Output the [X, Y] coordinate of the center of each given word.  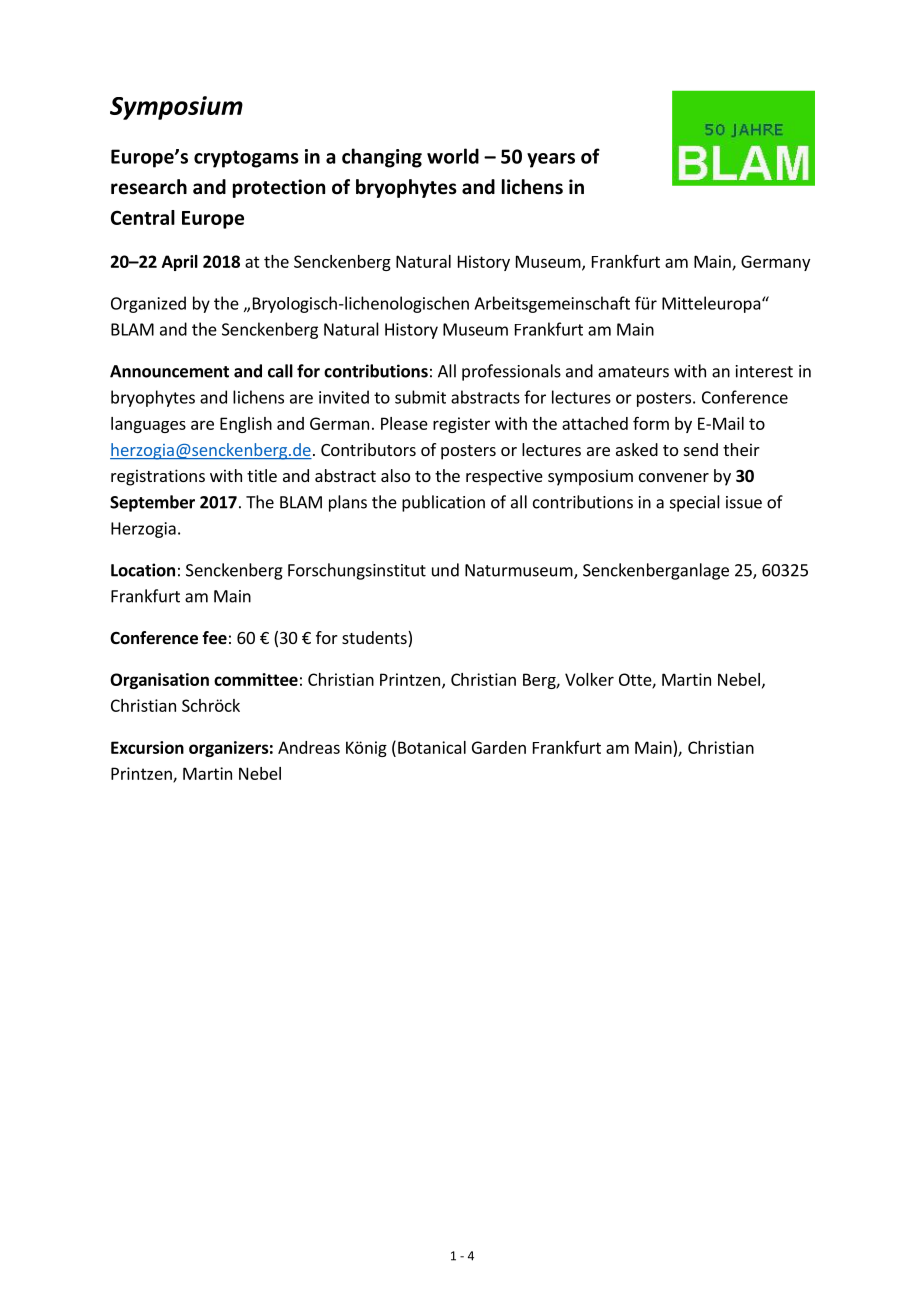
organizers [229, 749]
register [461, 425]
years [551, 160]
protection [279, 188]
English [246, 425]
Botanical [432, 747]
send [701, 449]
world [453, 156]
